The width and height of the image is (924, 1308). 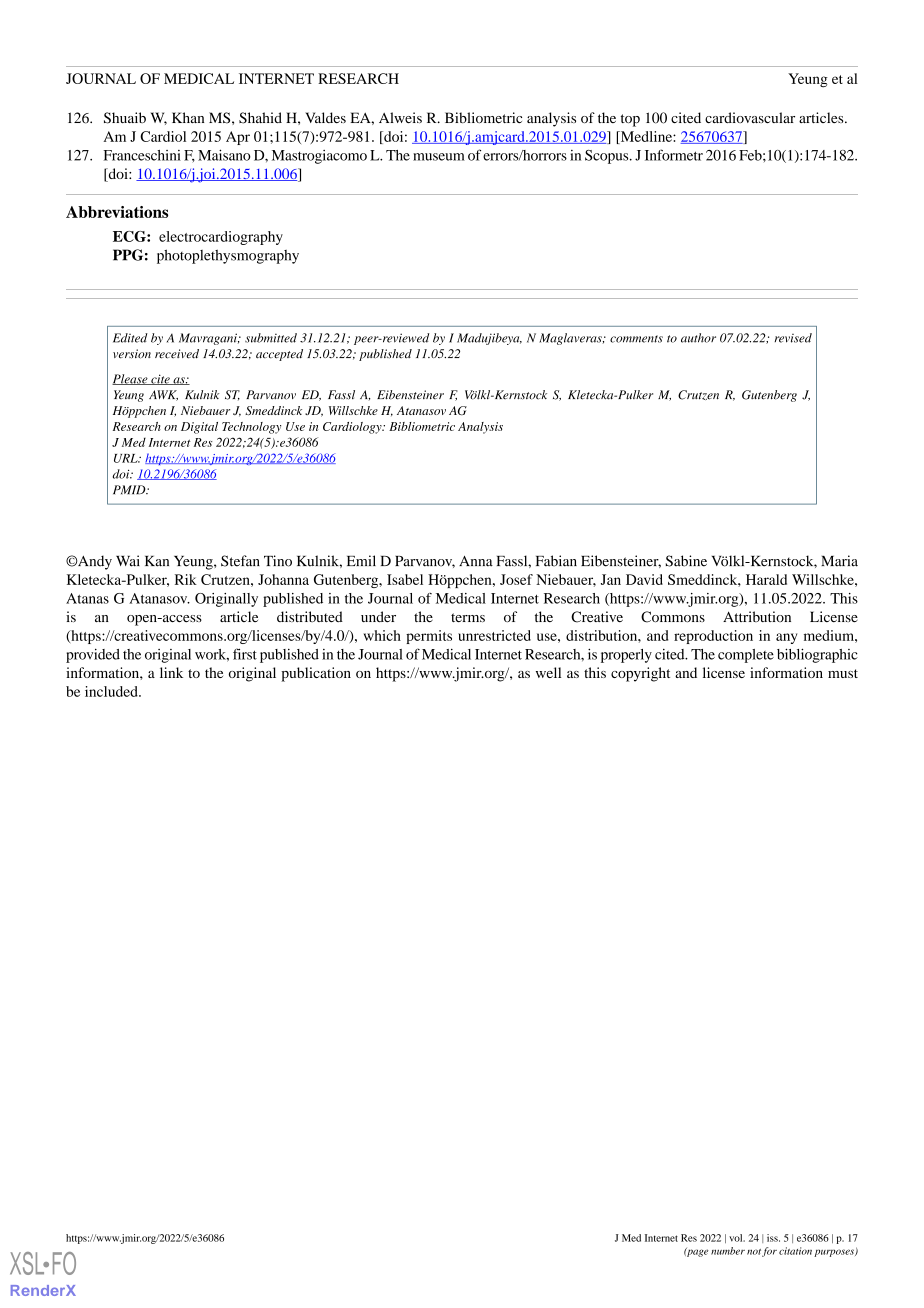 What do you see at coordinates (754, 1252) in the image?
I see `not` at bounding box center [754, 1252].
